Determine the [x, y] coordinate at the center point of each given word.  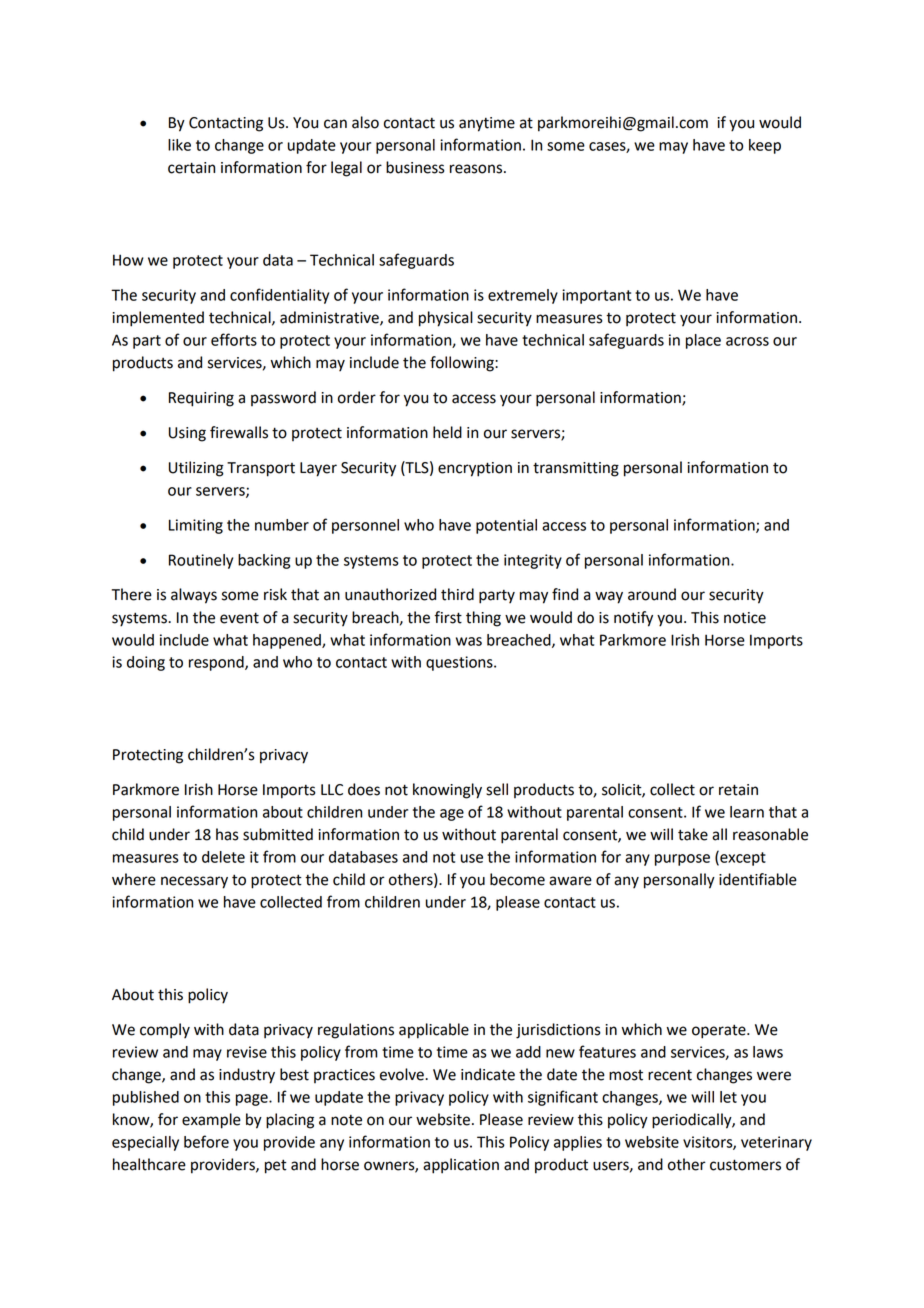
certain [191, 168]
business [415, 167]
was [469, 641]
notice [745, 618]
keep [765, 146]
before [206, 1141]
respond [217, 663]
